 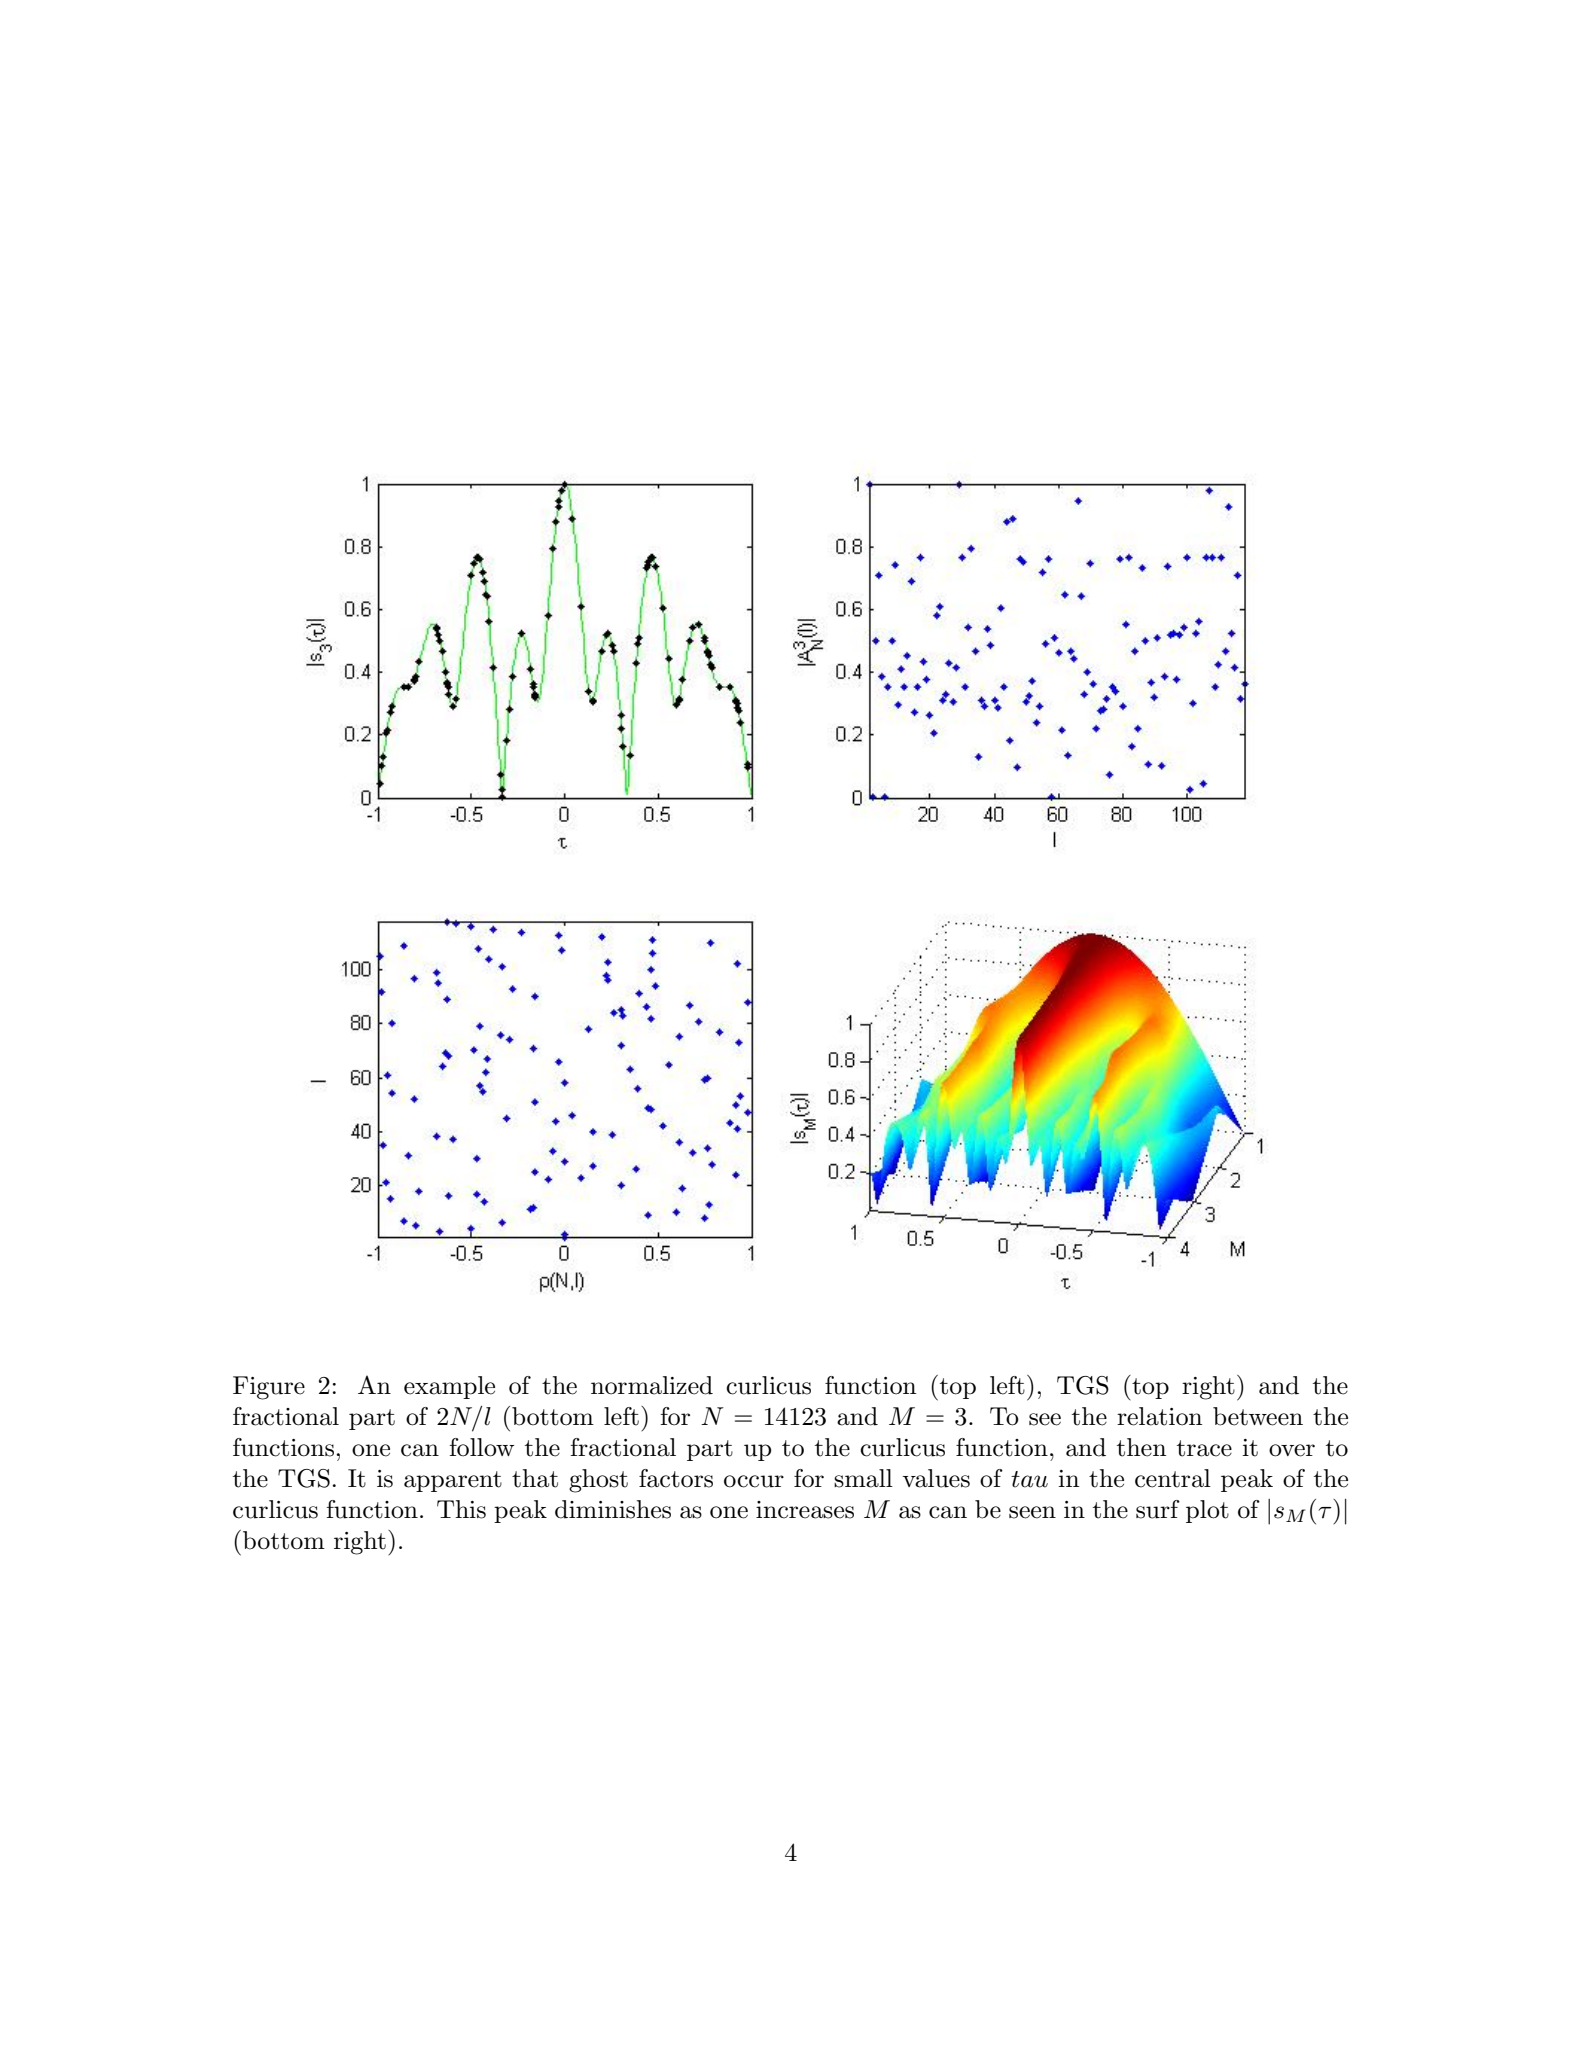 I want to click on that, so click(x=535, y=1478).
